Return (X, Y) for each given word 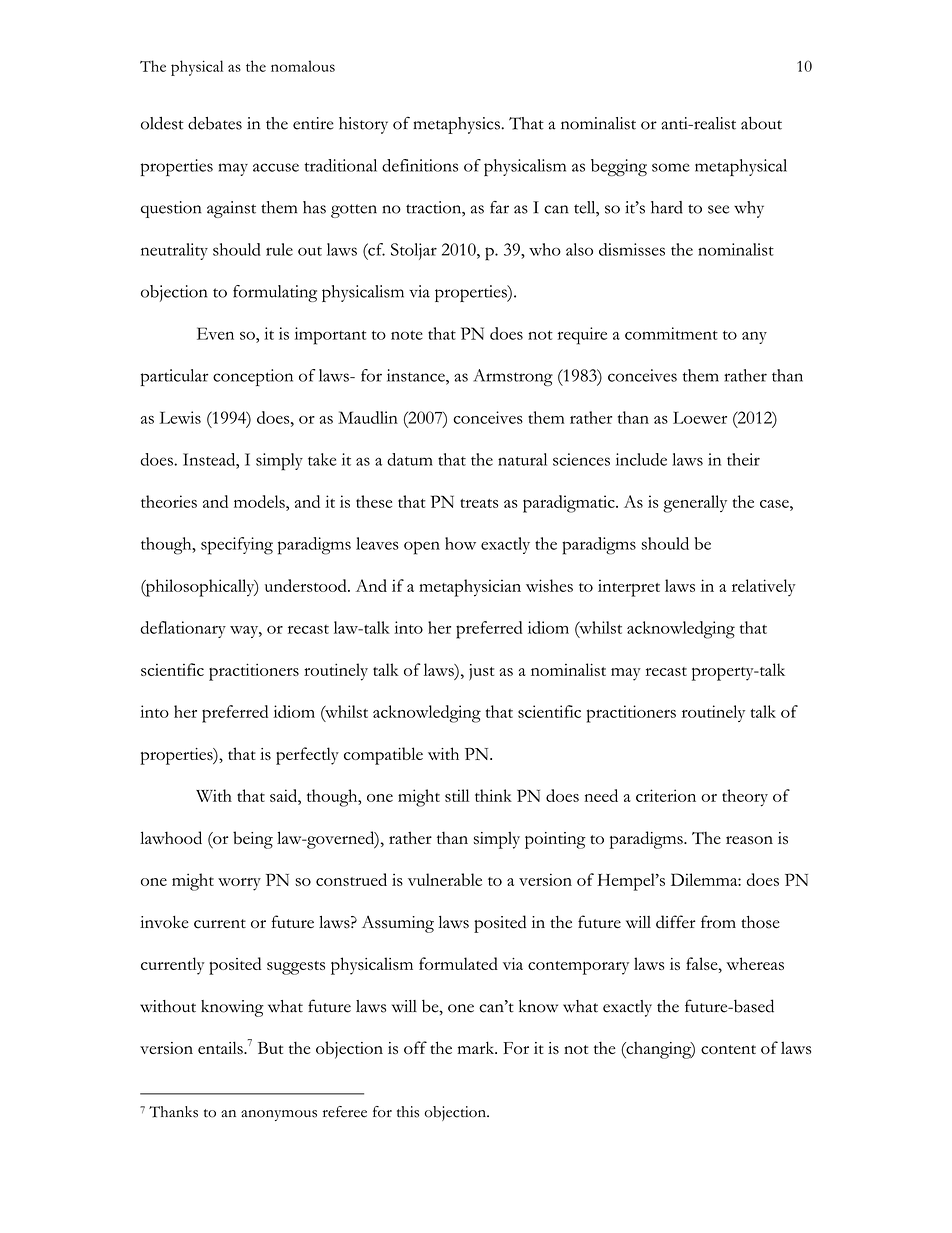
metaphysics (457, 125)
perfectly (307, 756)
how (460, 543)
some (670, 167)
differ (676, 922)
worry (239, 884)
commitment (671, 333)
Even (215, 333)
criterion (666, 795)
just (481, 672)
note (407, 335)
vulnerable (445, 879)
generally (695, 504)
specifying (237, 546)
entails (221, 1047)
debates (215, 123)
